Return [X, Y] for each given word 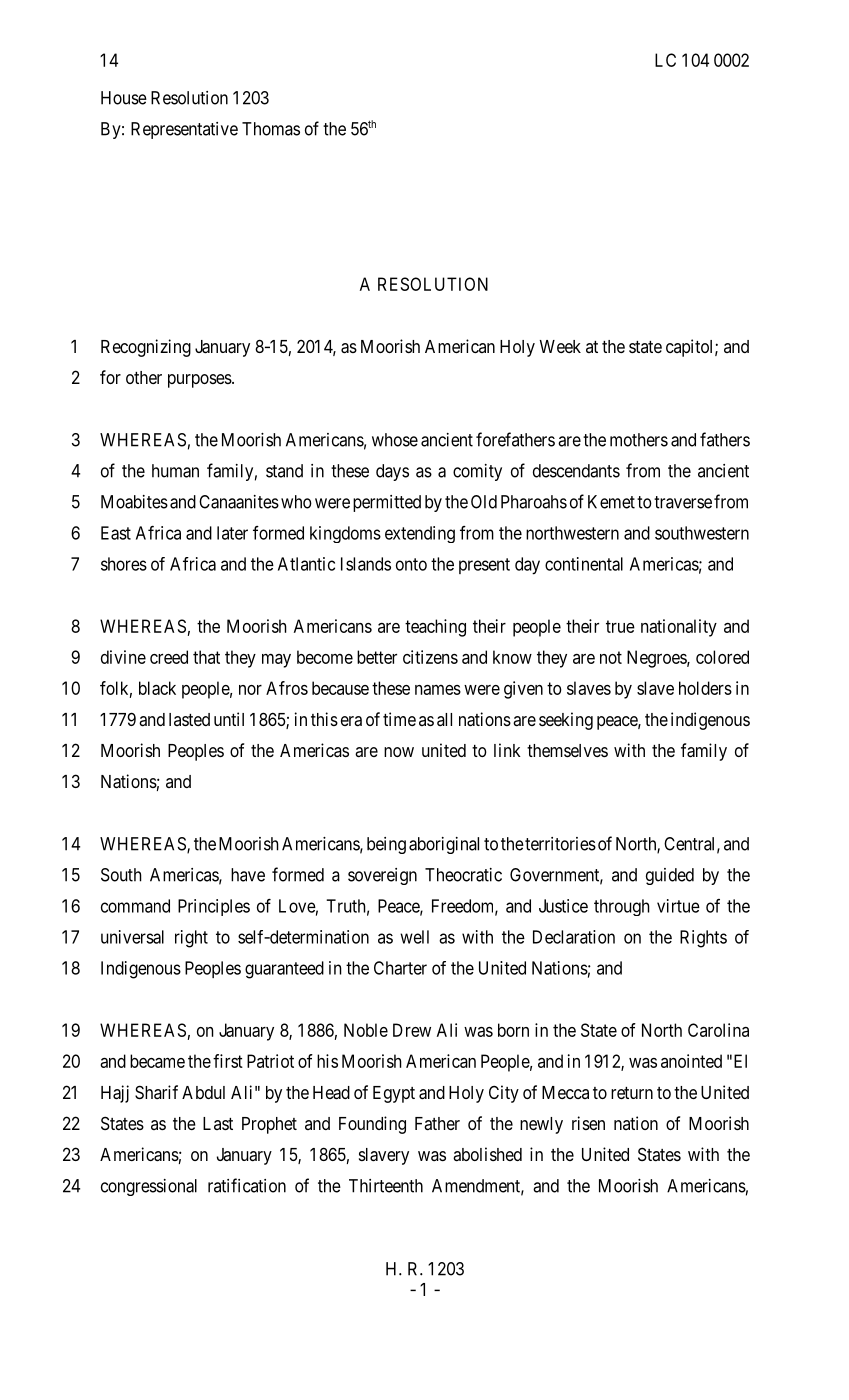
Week [560, 346]
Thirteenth [386, 1186]
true [620, 626]
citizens [430, 657]
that [206, 657]
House [124, 98]
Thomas [271, 129]
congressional [149, 1187]
